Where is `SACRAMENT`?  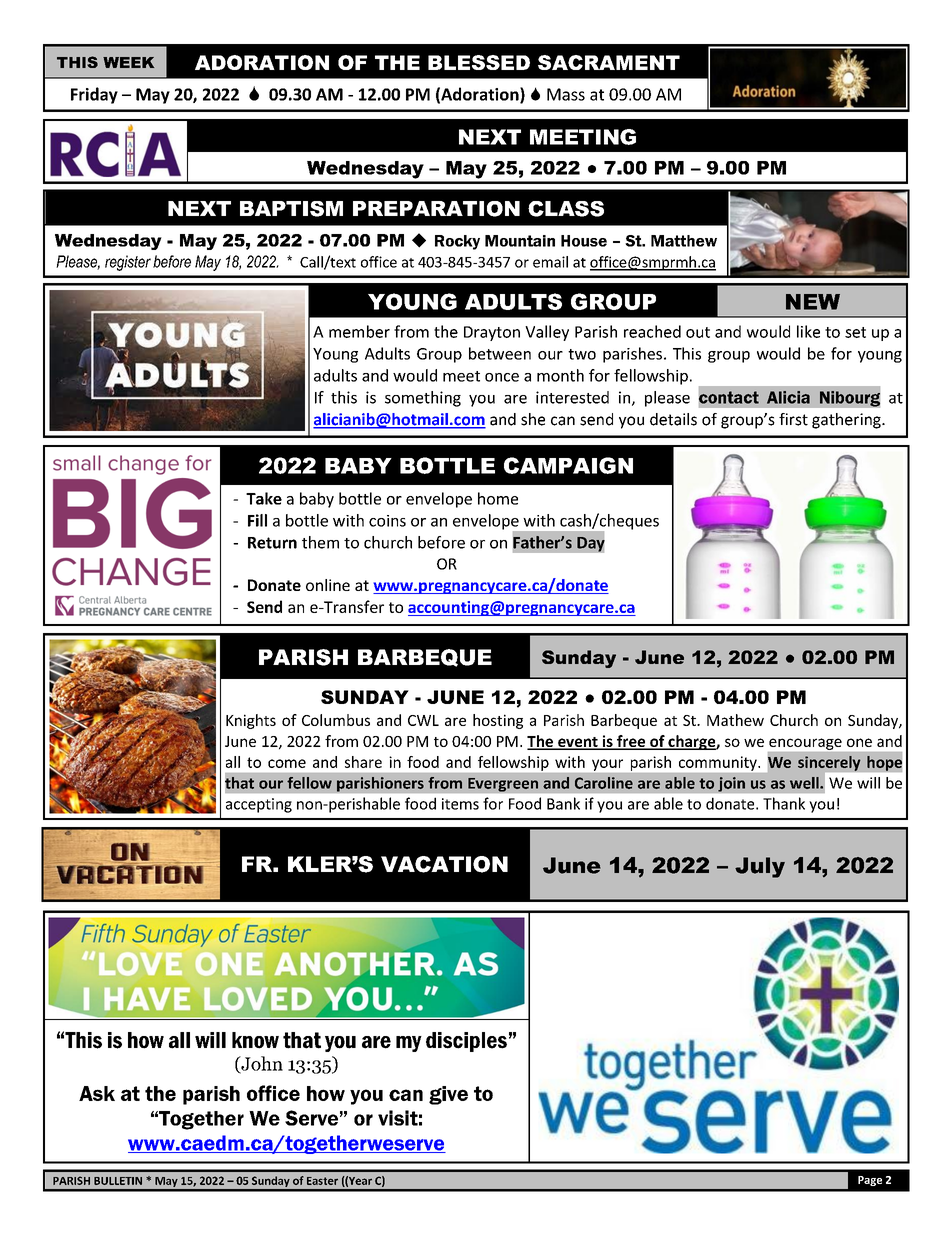
SACRAMENT is located at coordinates (609, 62).
